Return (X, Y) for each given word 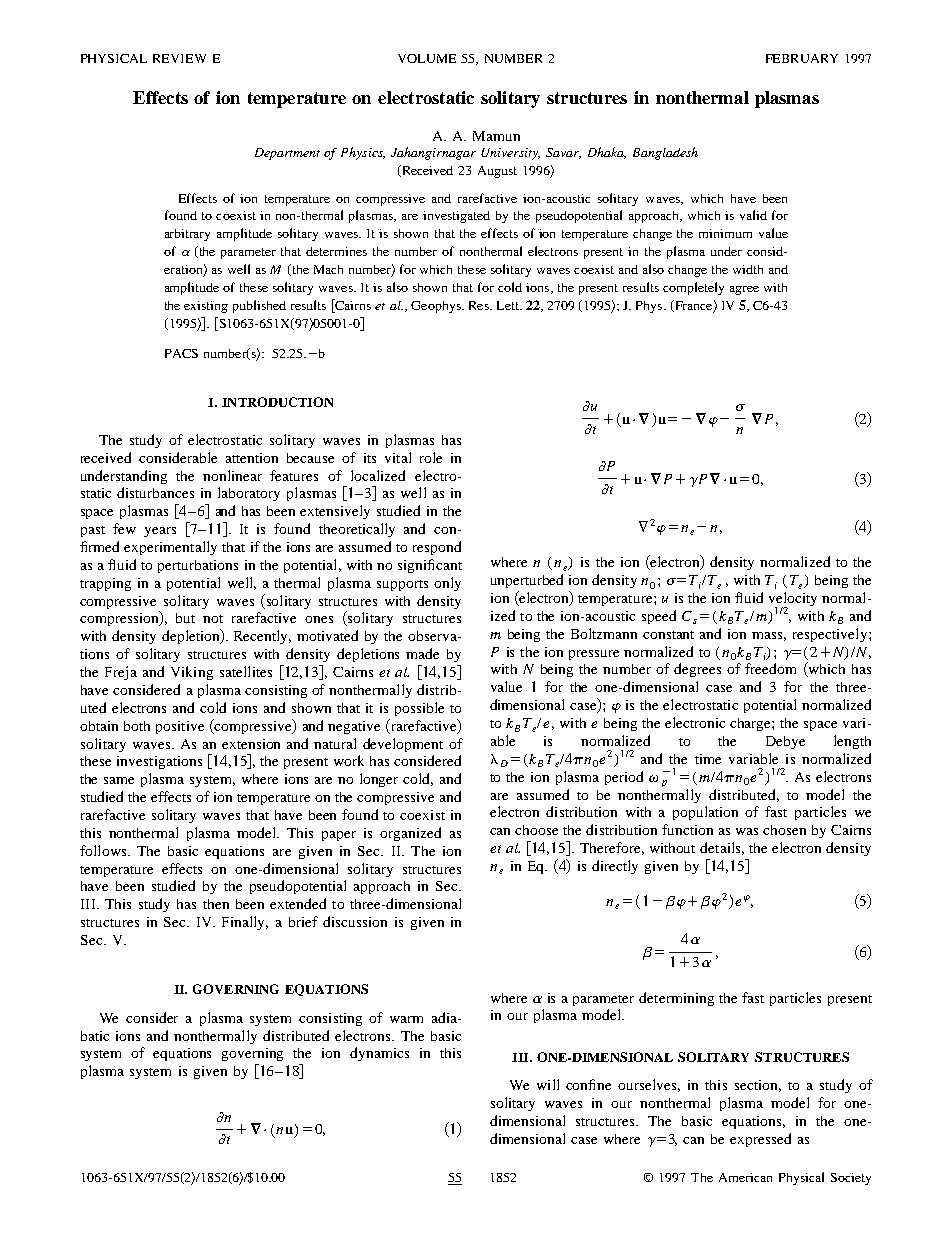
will (548, 1084)
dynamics (379, 1054)
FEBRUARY (802, 58)
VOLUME (427, 58)
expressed (760, 1140)
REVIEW (179, 58)
